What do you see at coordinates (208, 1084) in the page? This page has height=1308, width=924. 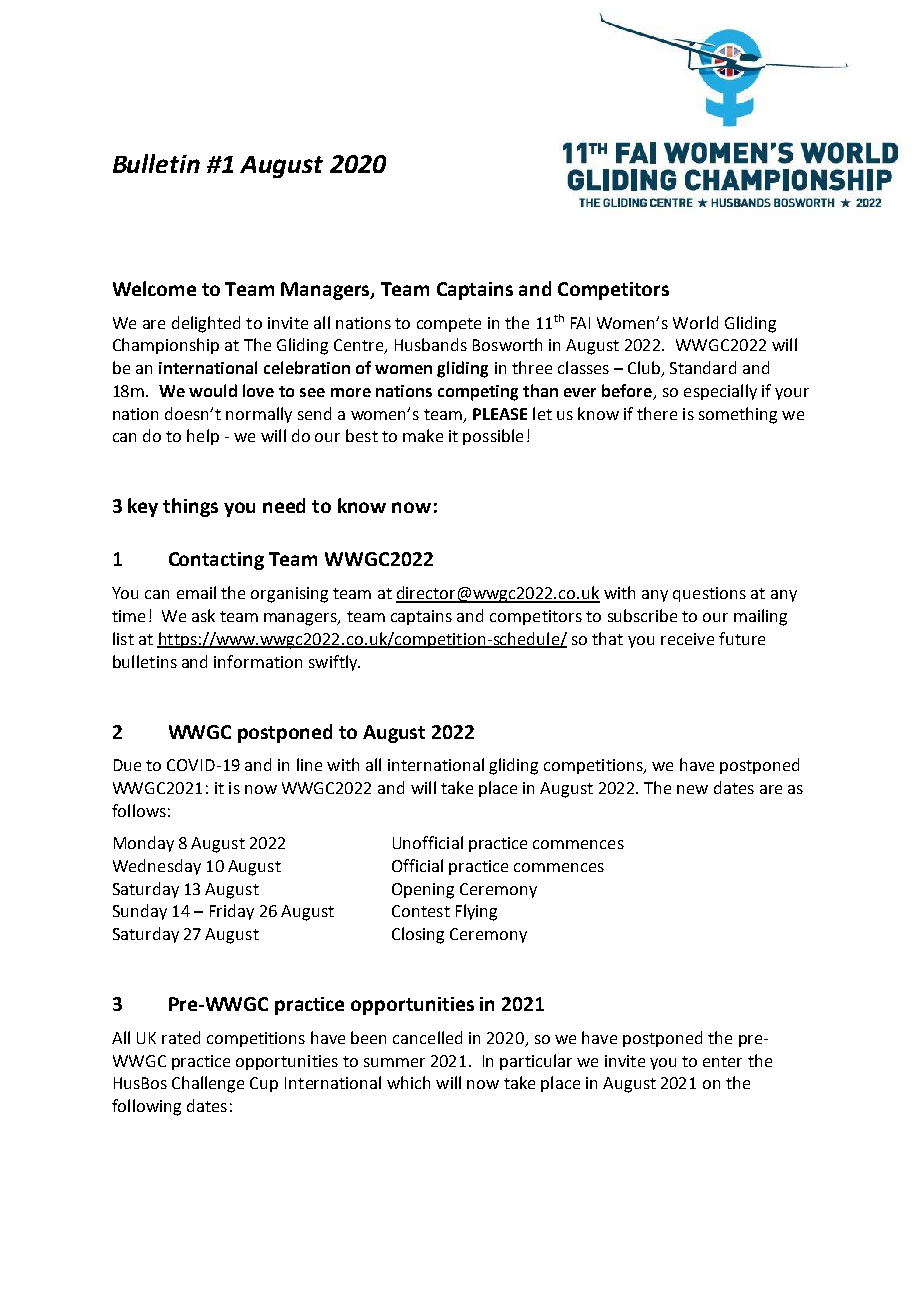 I see `Challenge` at bounding box center [208, 1084].
